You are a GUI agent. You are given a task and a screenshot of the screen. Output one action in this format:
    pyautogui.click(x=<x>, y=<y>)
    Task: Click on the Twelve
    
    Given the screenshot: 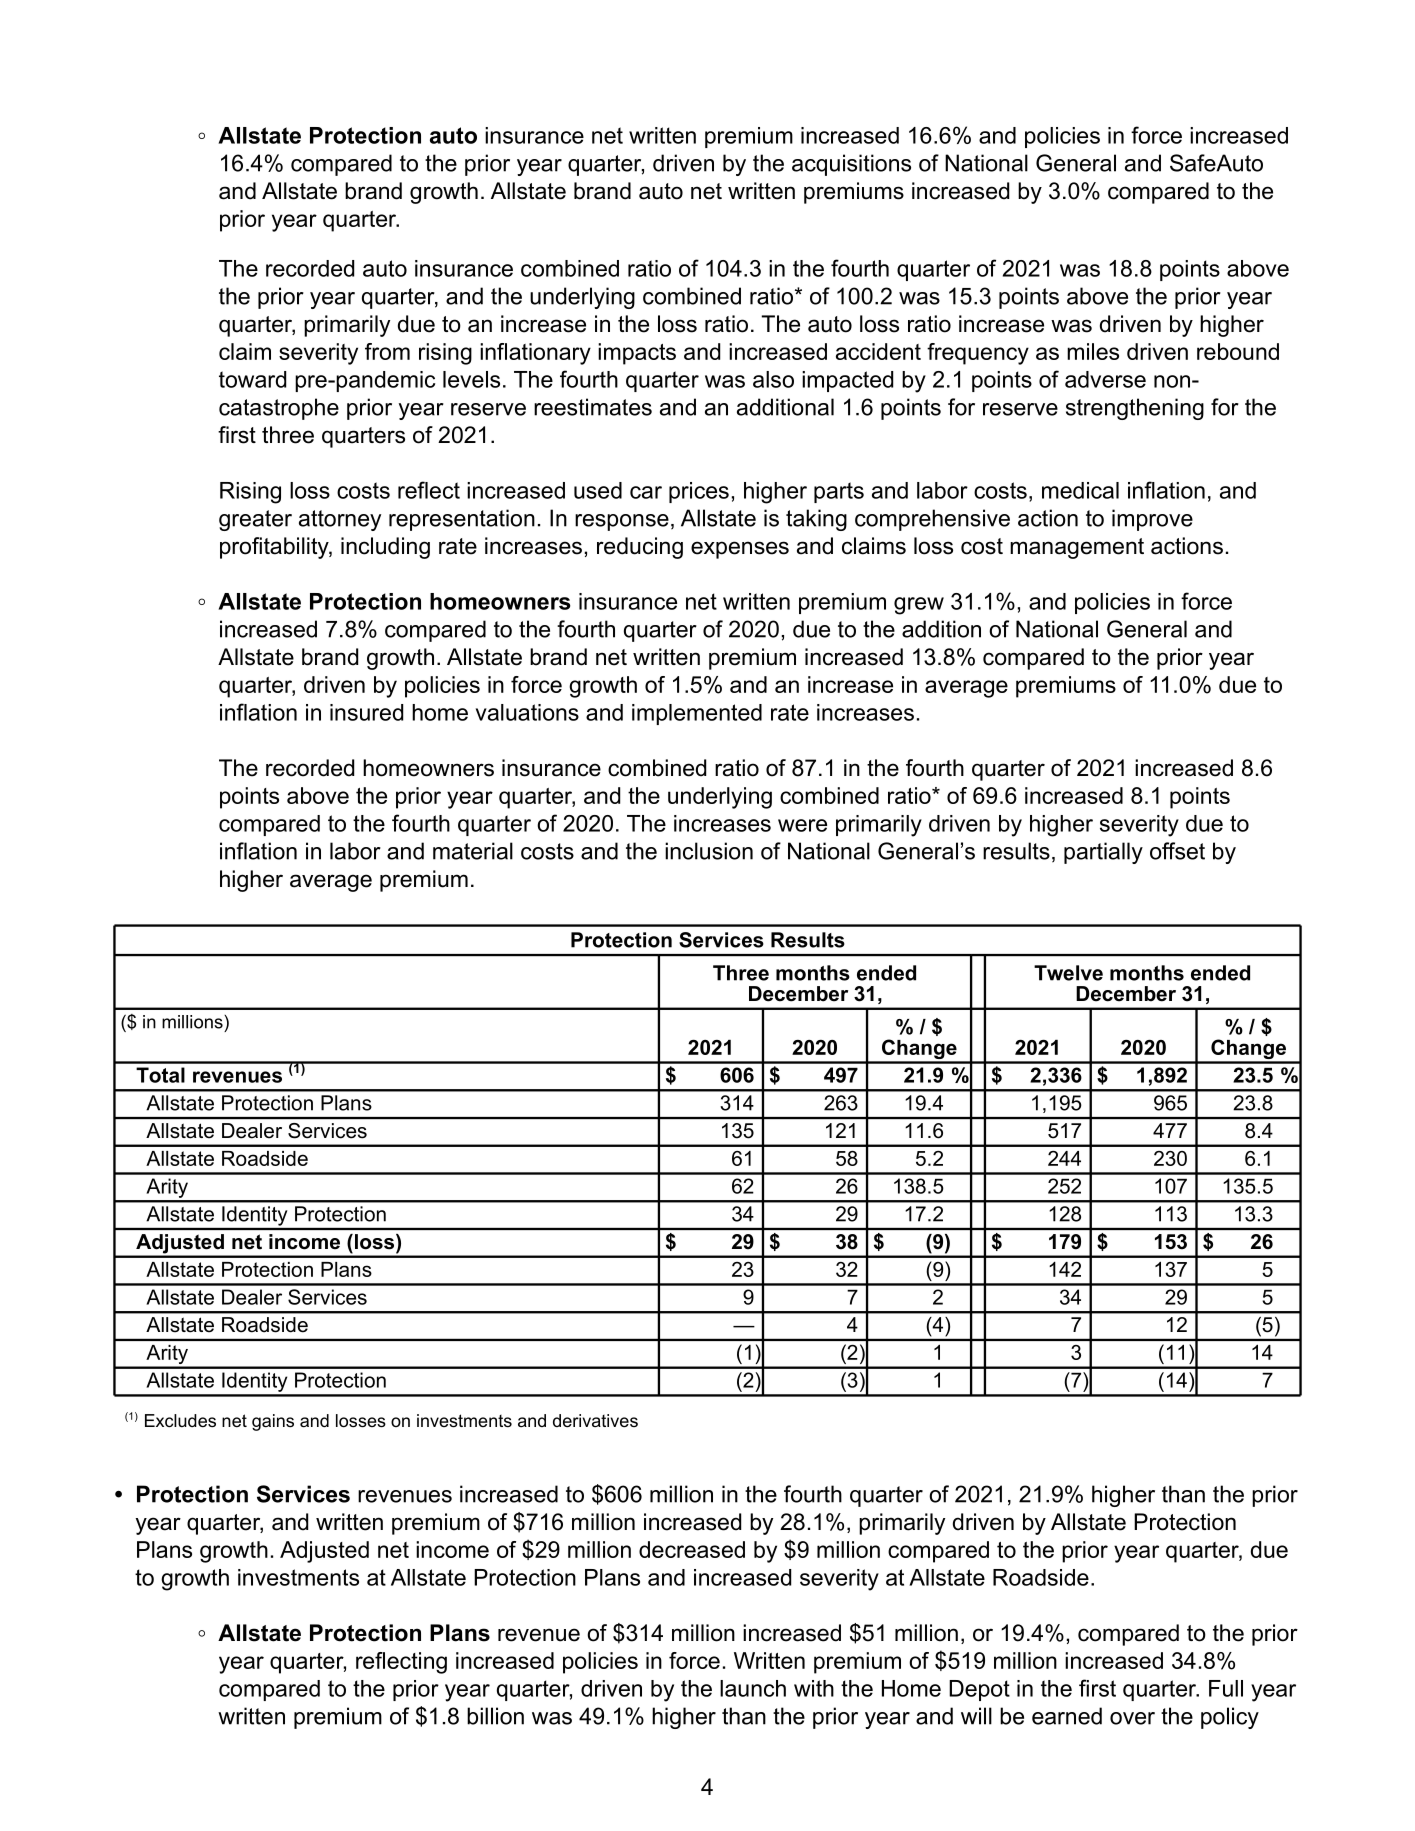 What is the action you would take?
    pyautogui.click(x=1068, y=973)
